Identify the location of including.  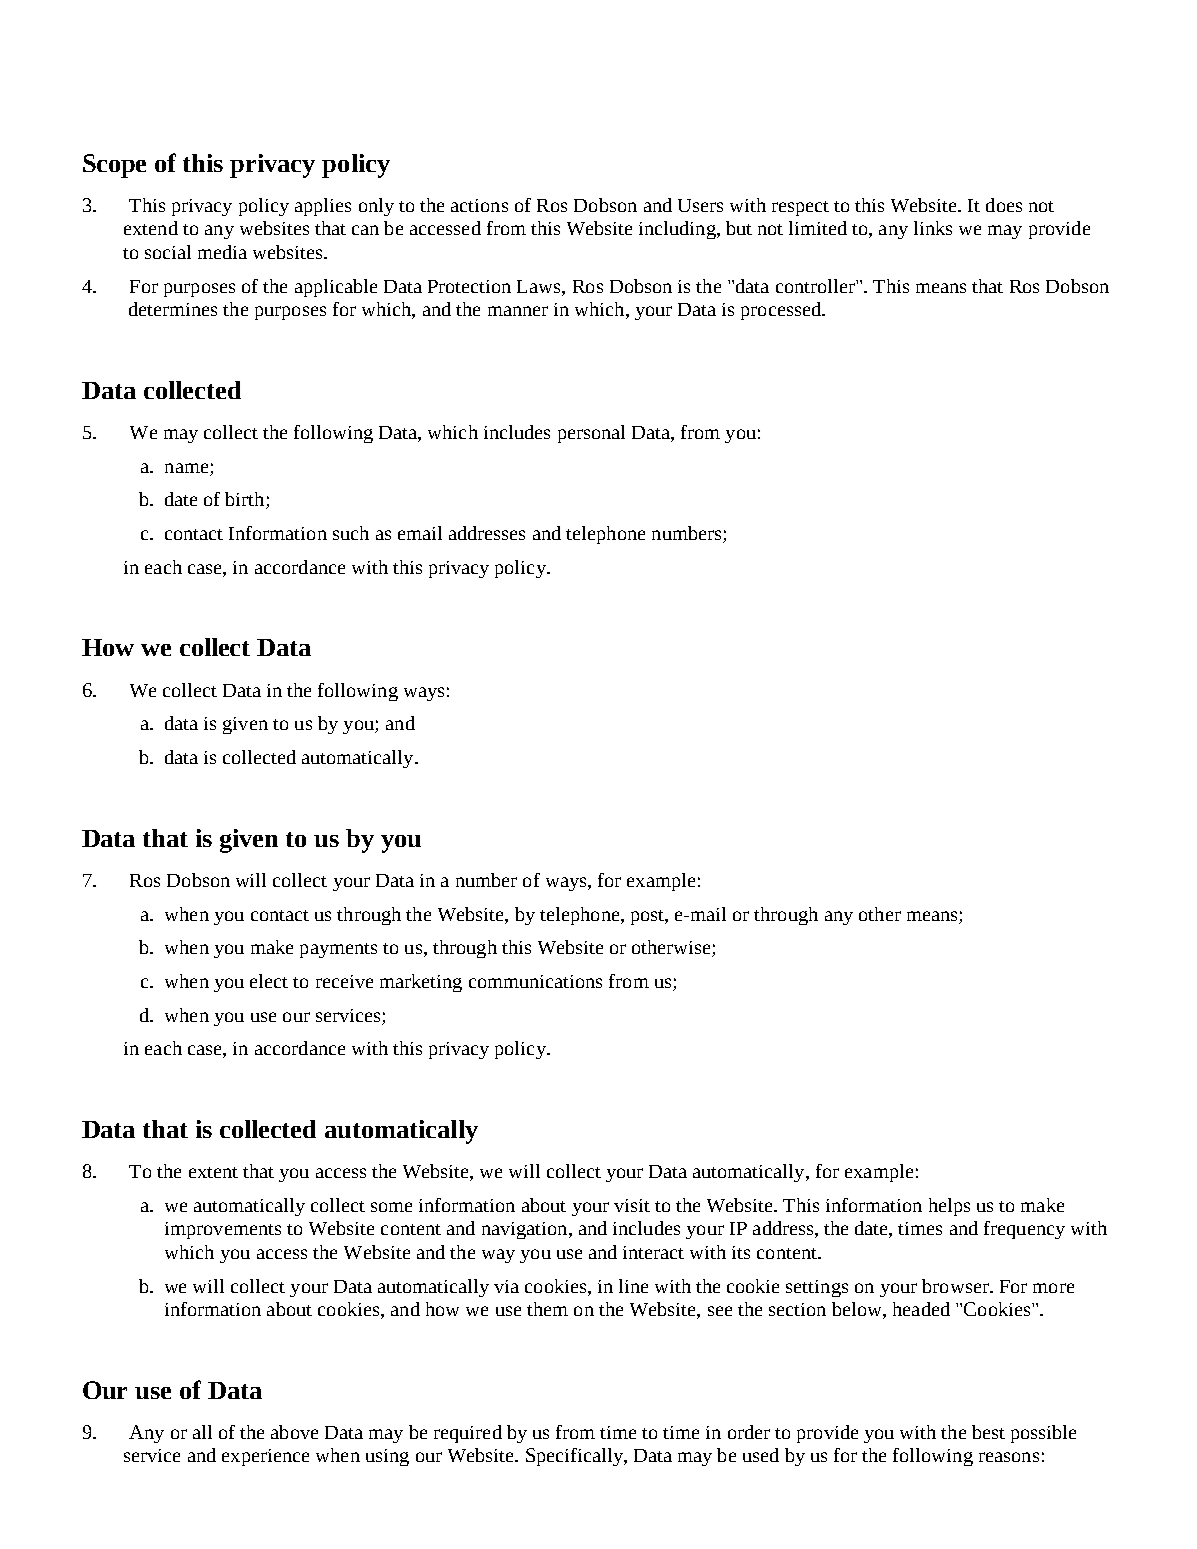
(678, 230).
